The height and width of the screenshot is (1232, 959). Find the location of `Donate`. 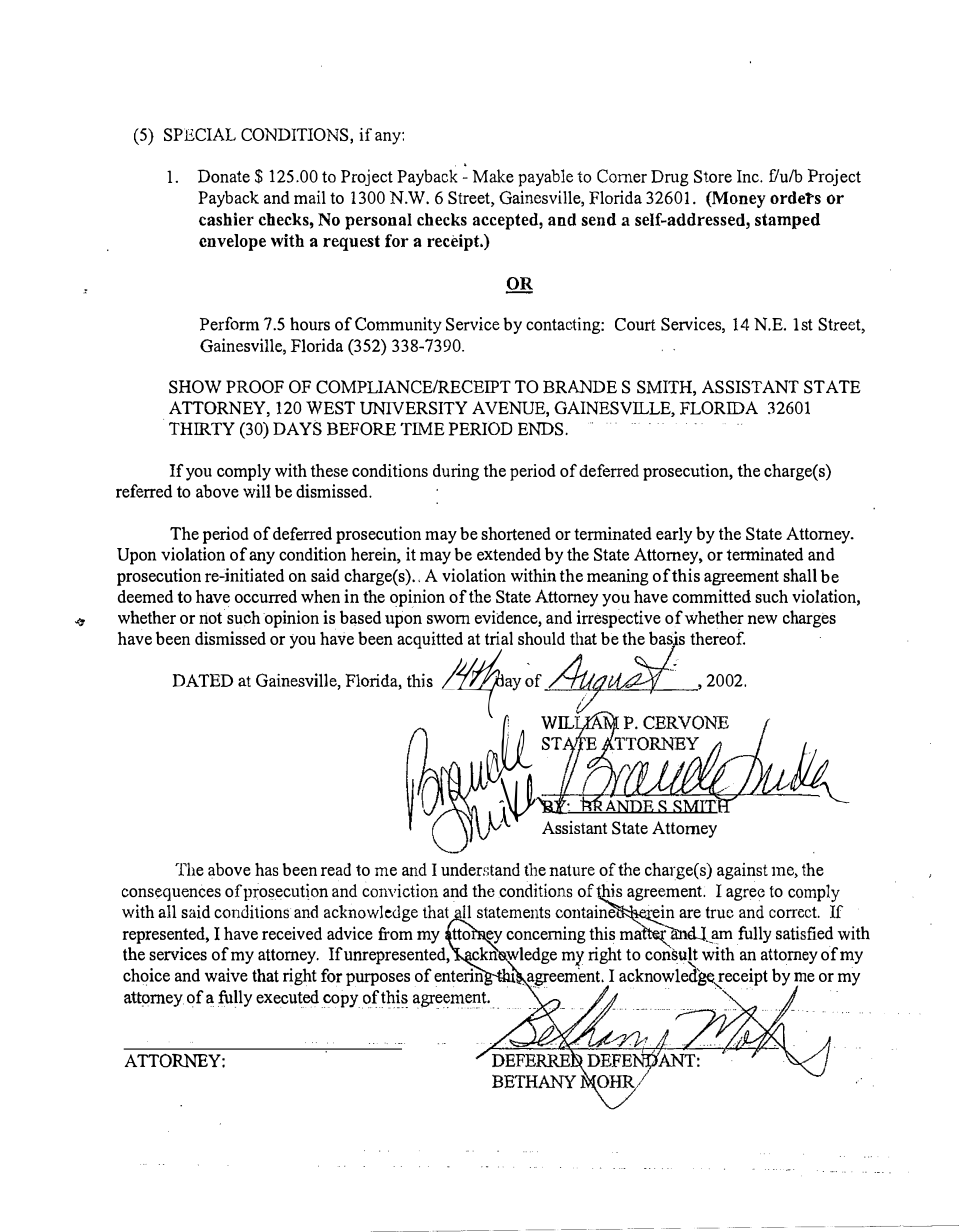

Donate is located at coordinates (223, 176).
